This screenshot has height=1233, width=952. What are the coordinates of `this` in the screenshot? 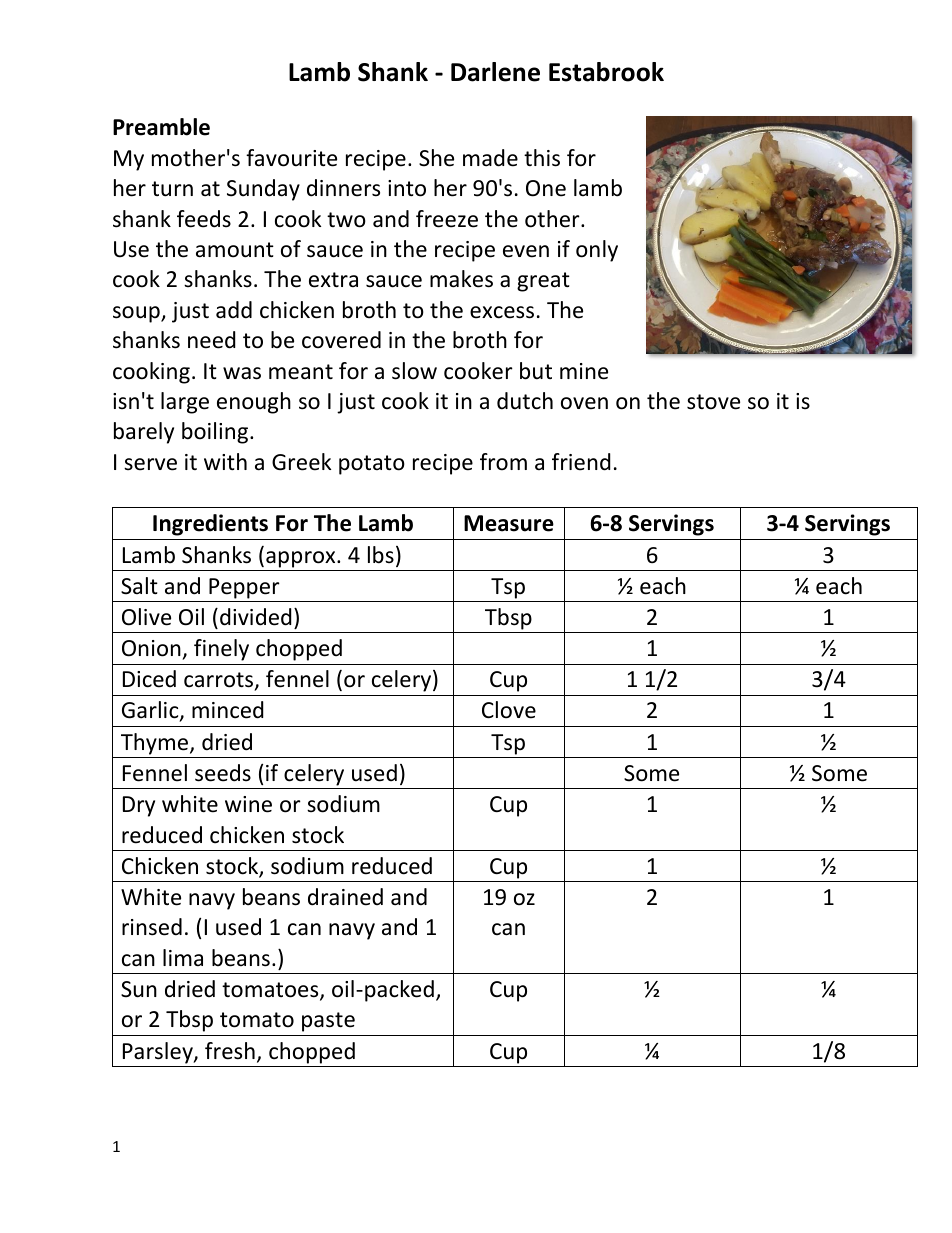 It's located at (542, 158).
